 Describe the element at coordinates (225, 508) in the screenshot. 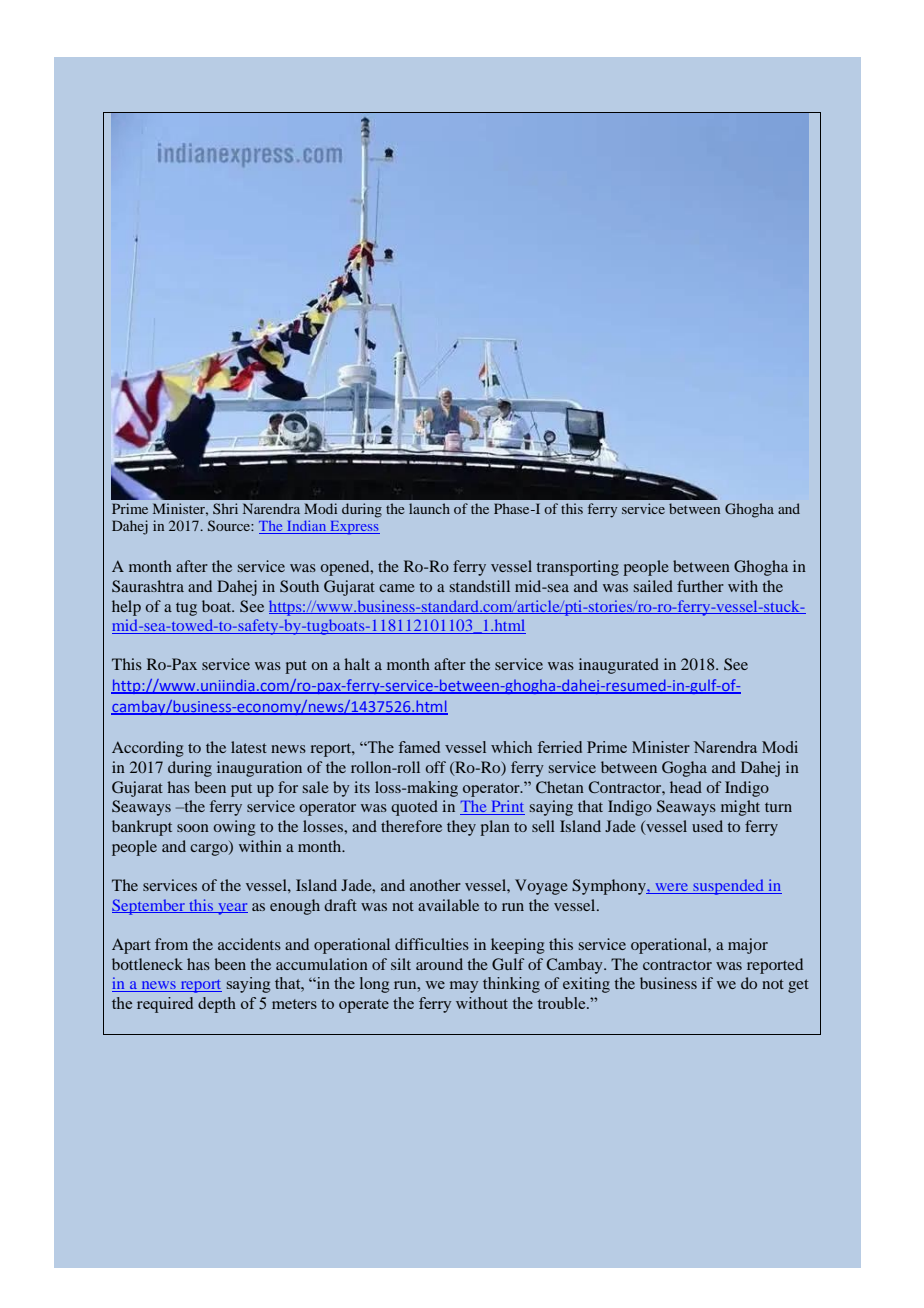

I see `Shri` at that location.
